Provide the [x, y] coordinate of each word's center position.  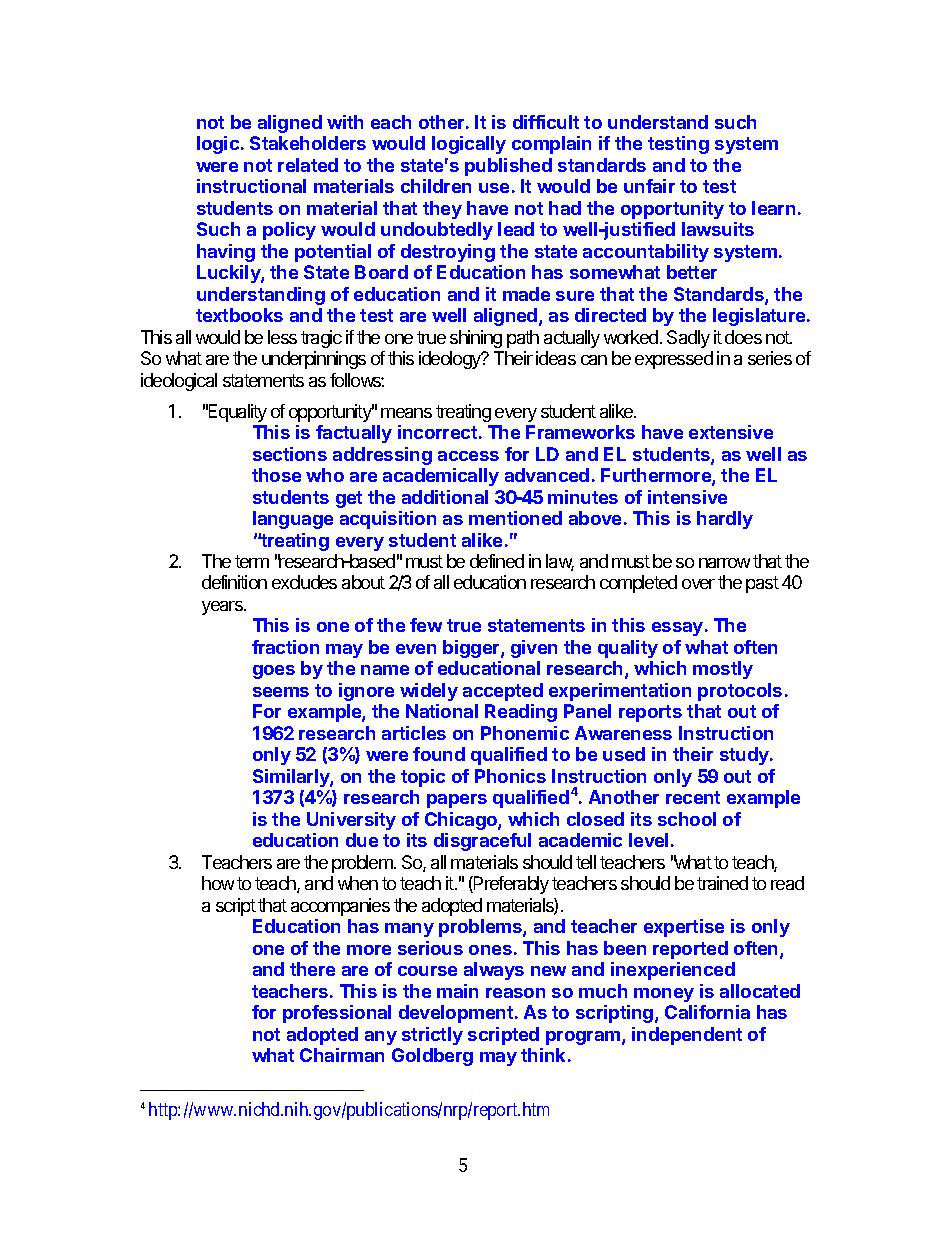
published [508, 167]
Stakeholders [308, 143]
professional [337, 1014]
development [456, 1014]
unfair [649, 186]
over [698, 584]
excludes [304, 582]
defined [497, 561]
